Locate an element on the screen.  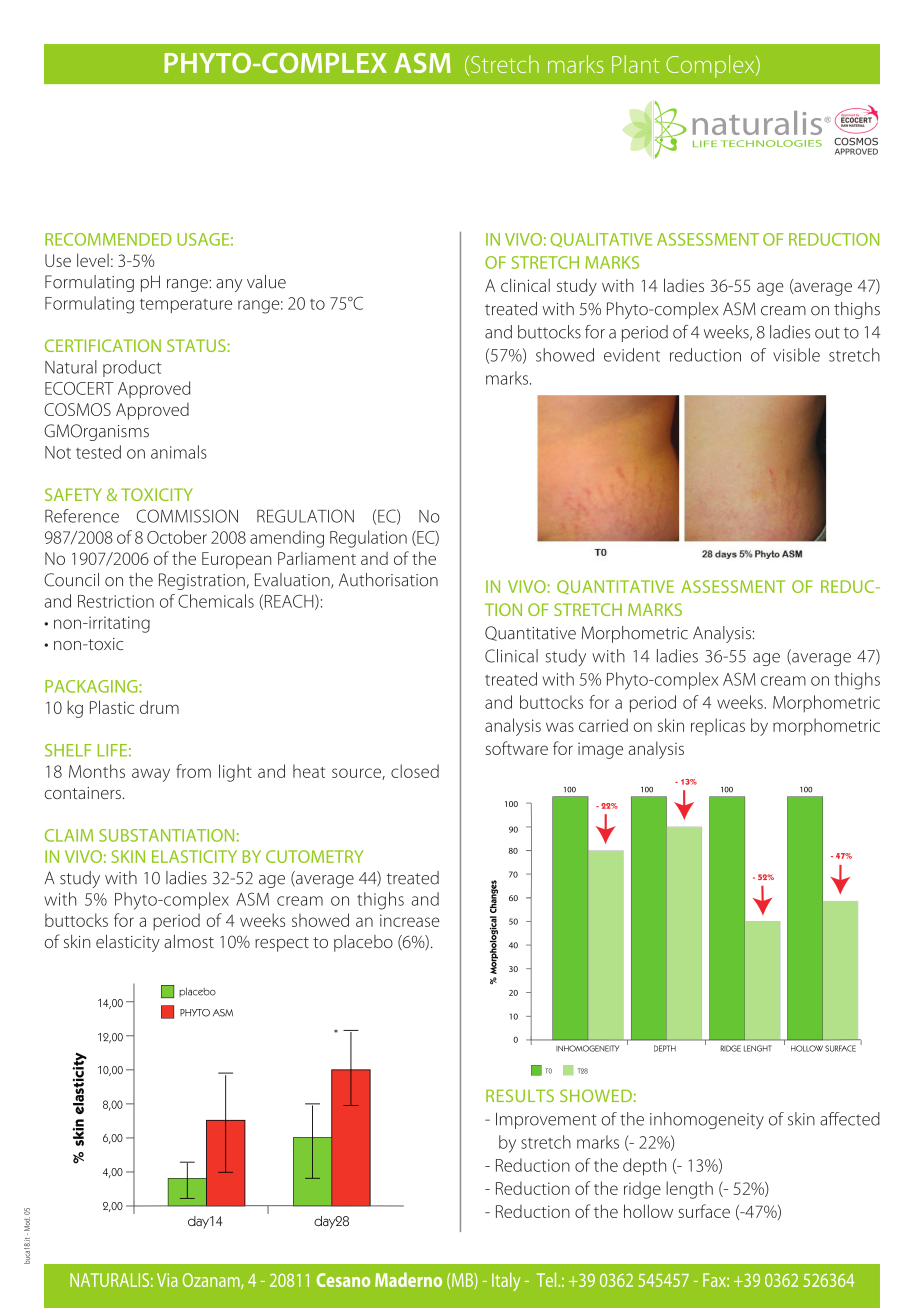
CLAIM is located at coordinates (69, 835).
